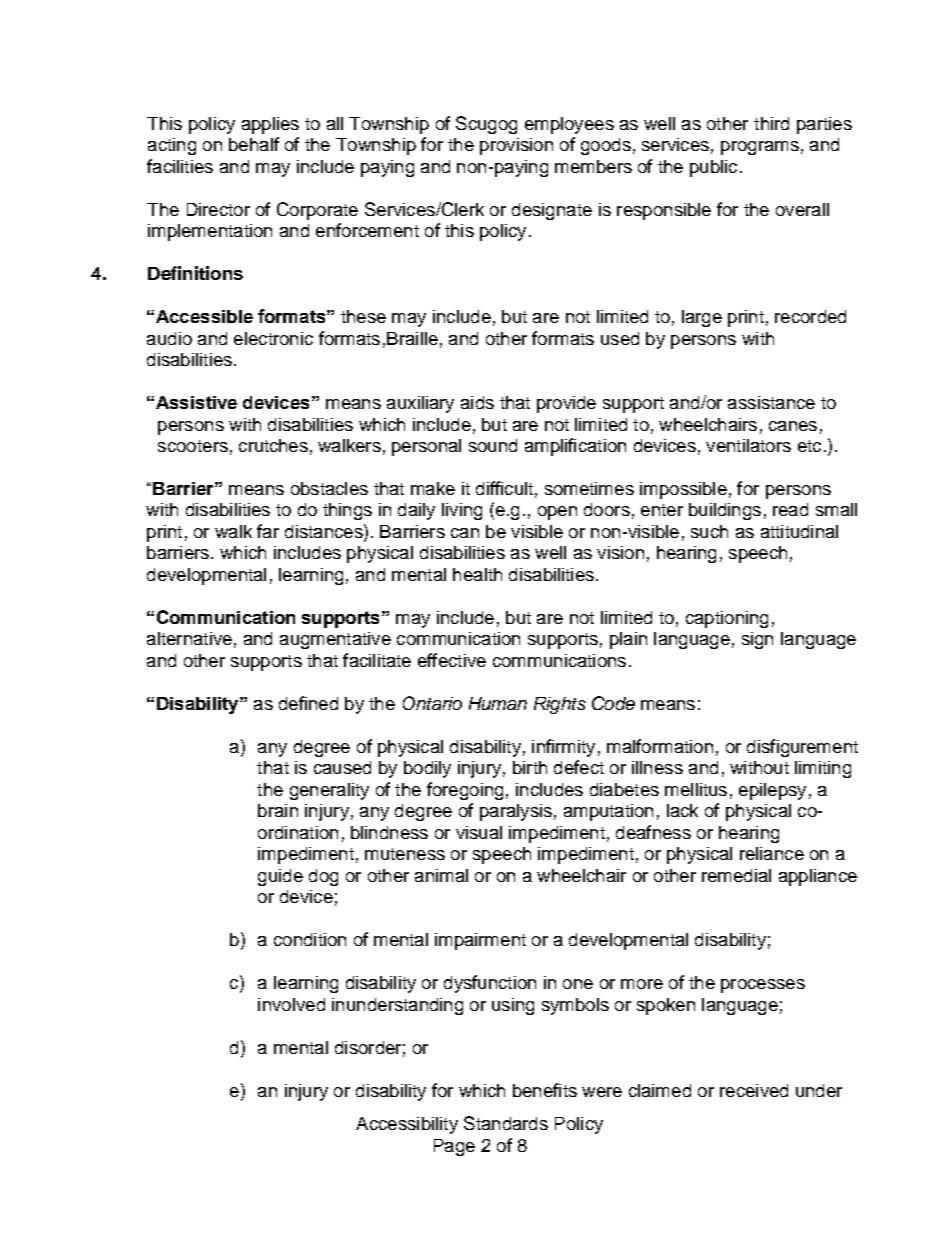 This image has height=1233, width=952. What do you see at coordinates (569, 125) in the image?
I see `employees` at bounding box center [569, 125].
